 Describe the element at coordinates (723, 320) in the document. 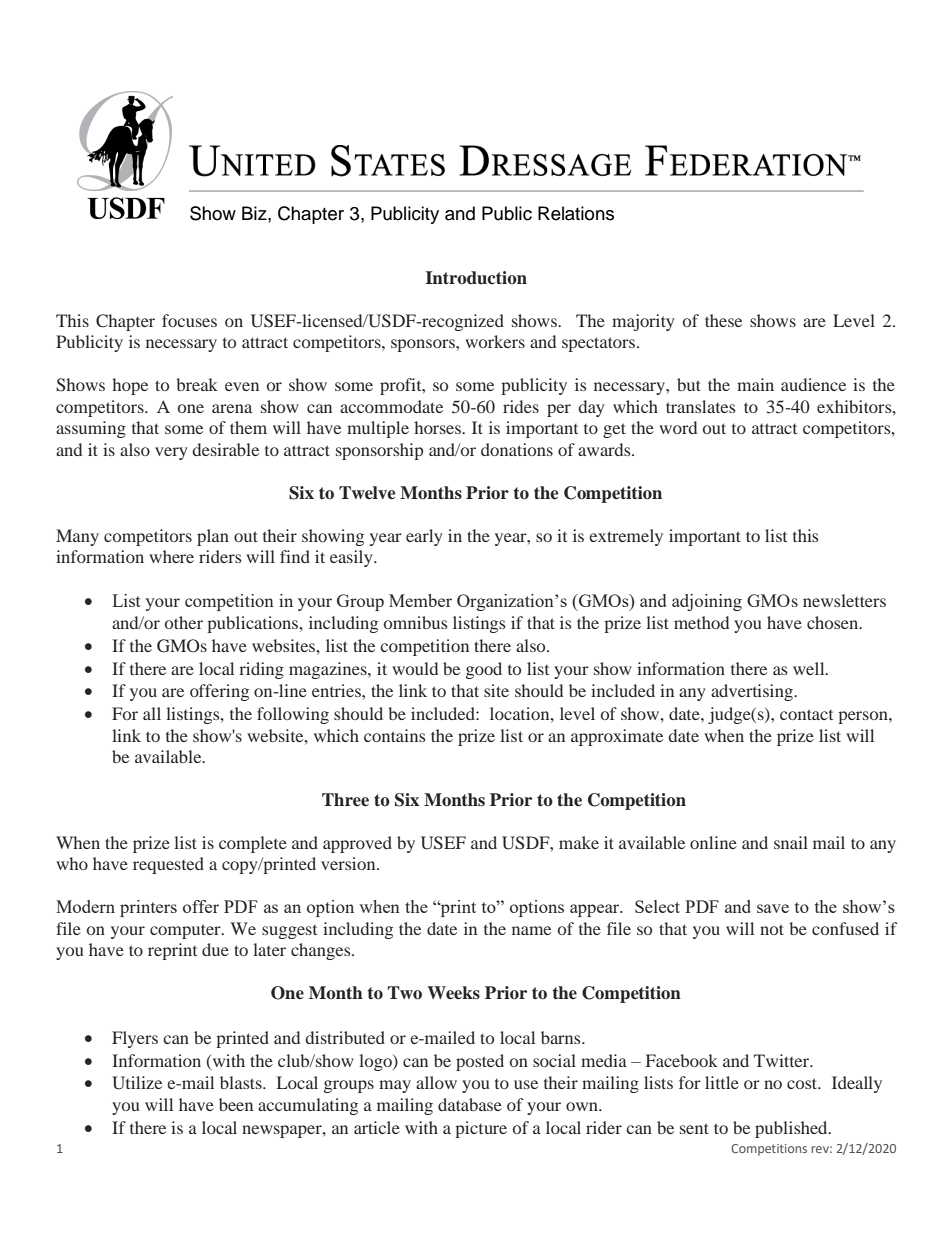

I see `these` at that location.
